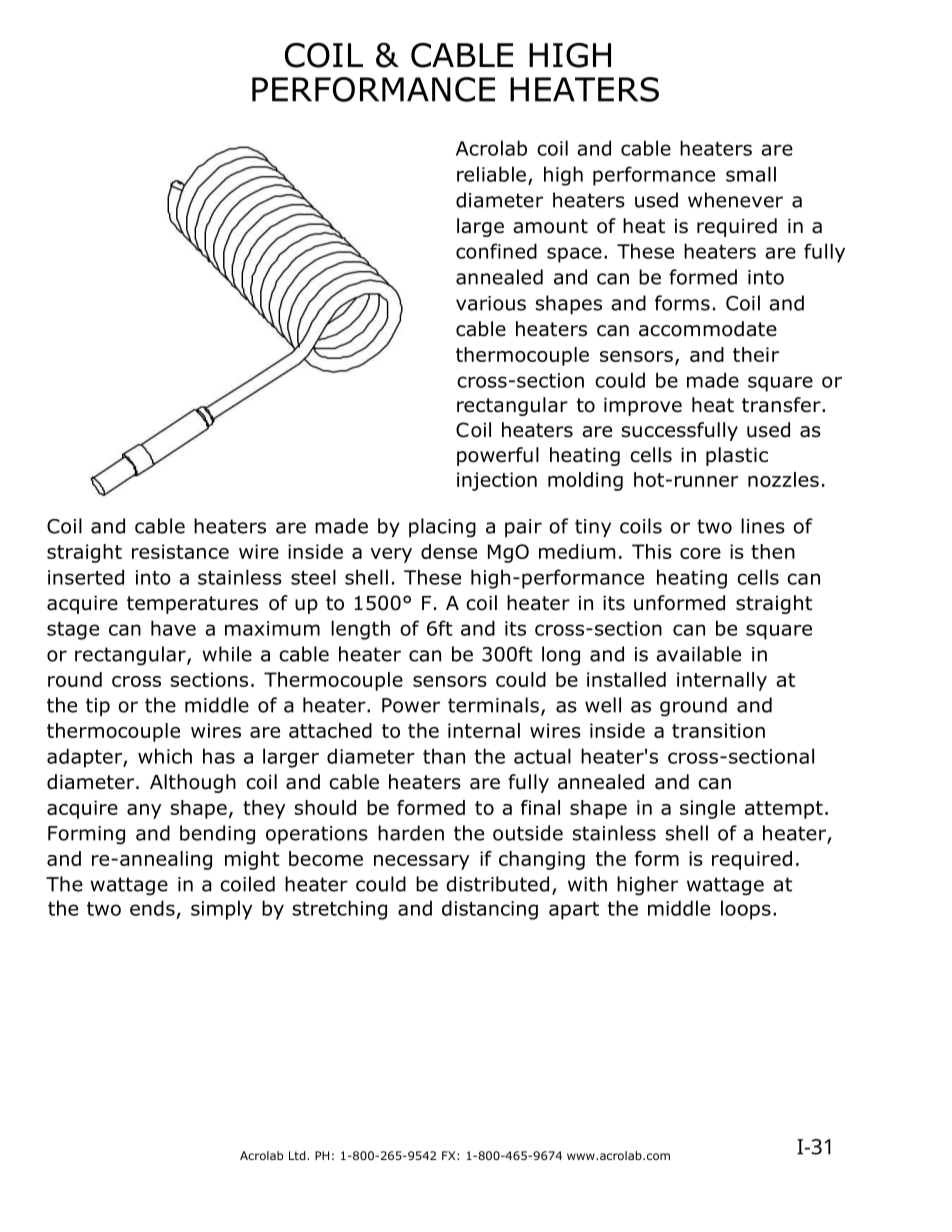 This screenshot has height=1232, width=952. What do you see at coordinates (735, 200) in the screenshot?
I see `whenever` at bounding box center [735, 200].
